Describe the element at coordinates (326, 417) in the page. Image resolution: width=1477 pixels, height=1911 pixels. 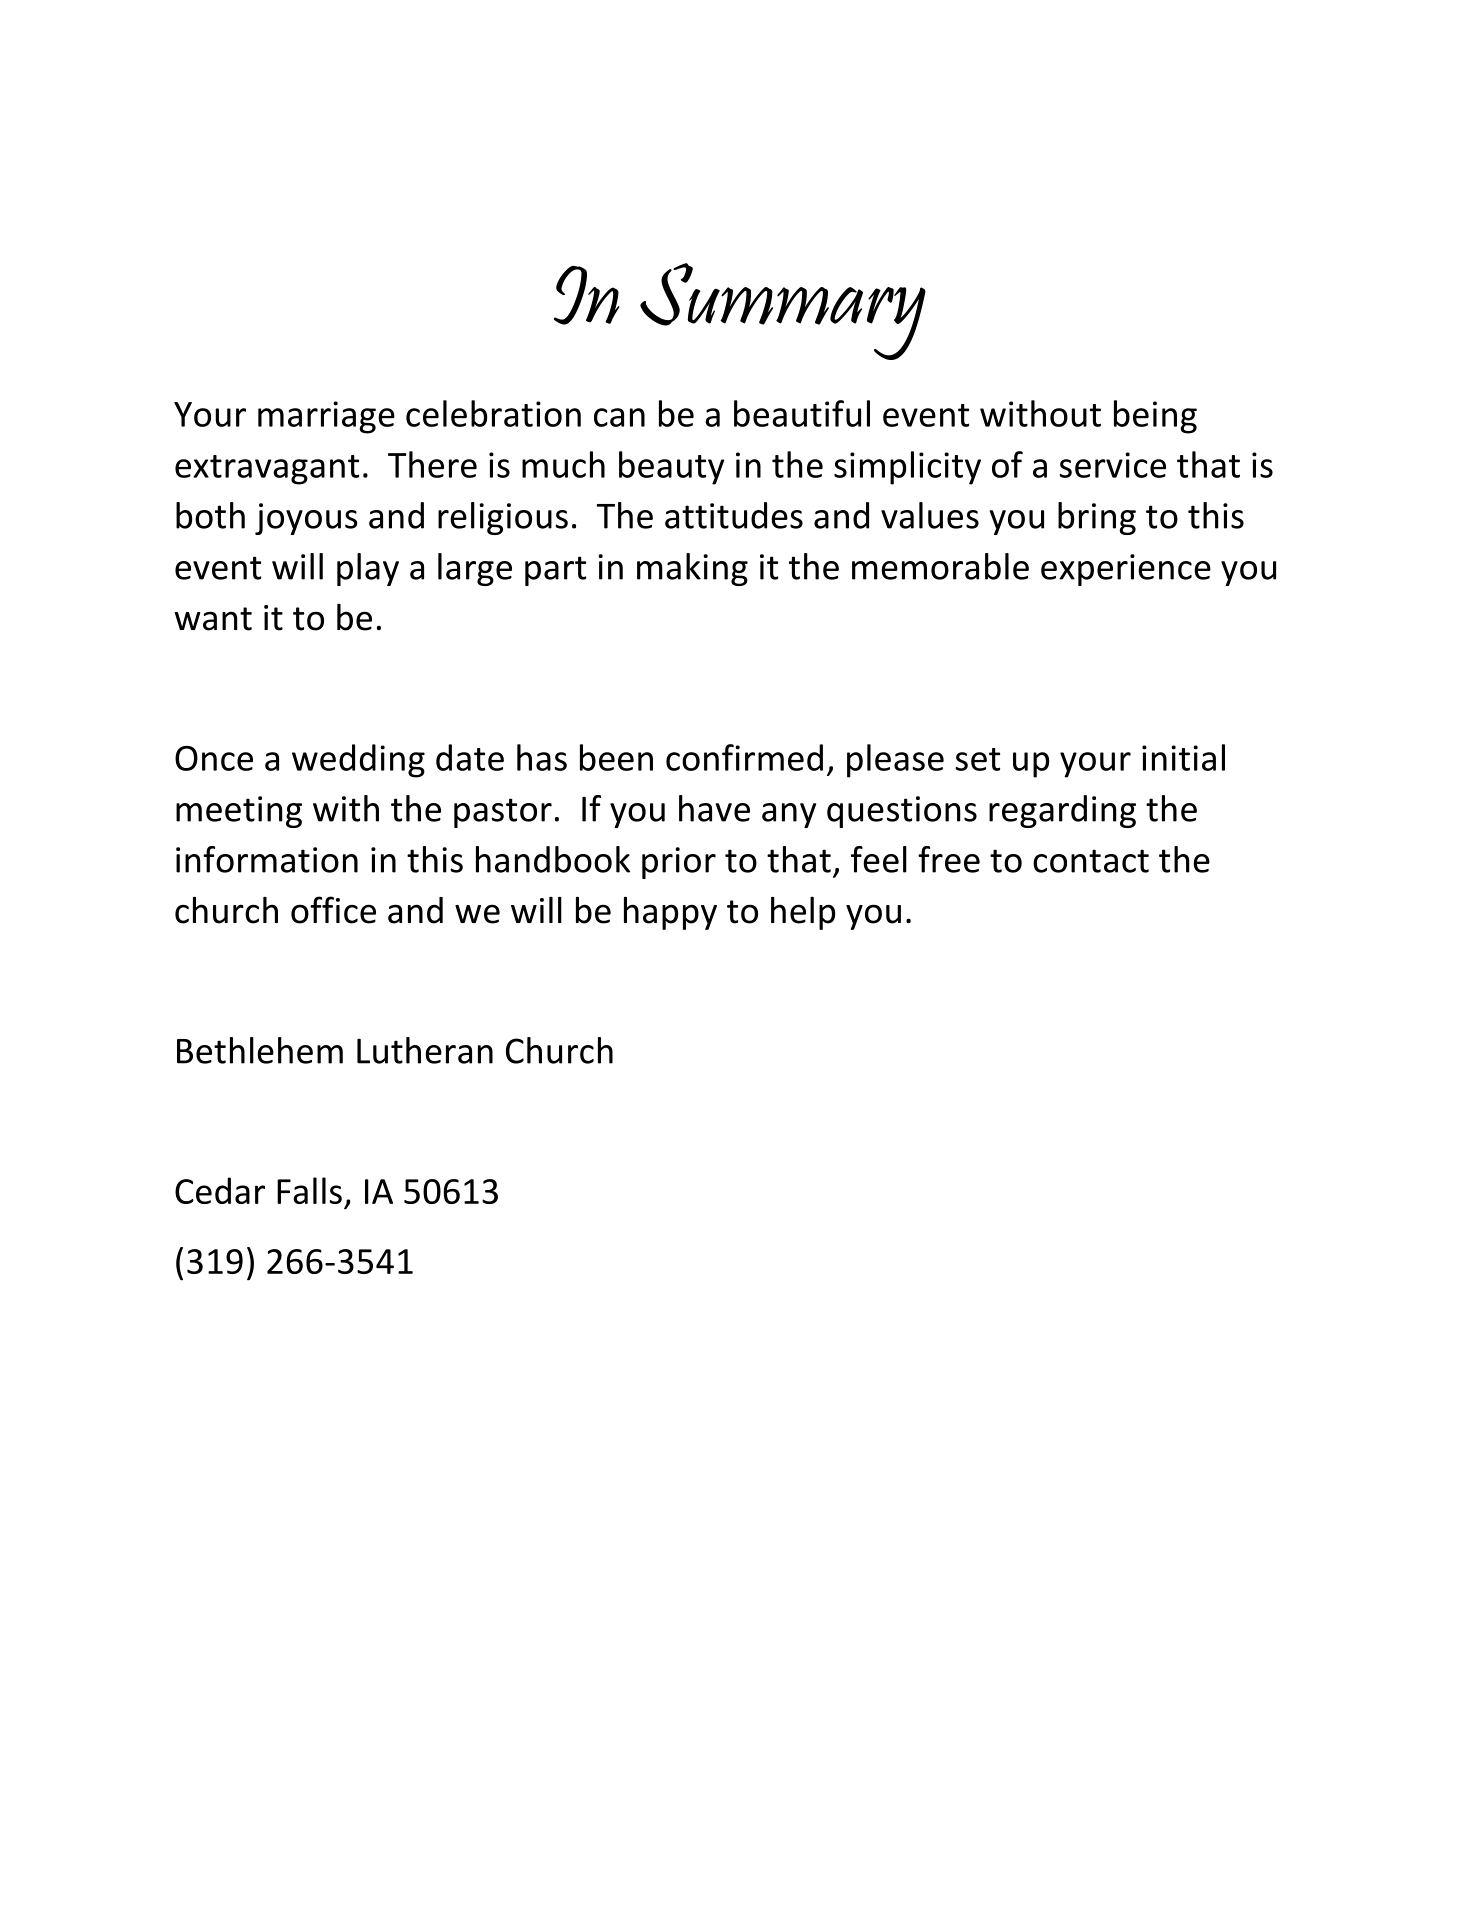
I see `marriage` at that location.
